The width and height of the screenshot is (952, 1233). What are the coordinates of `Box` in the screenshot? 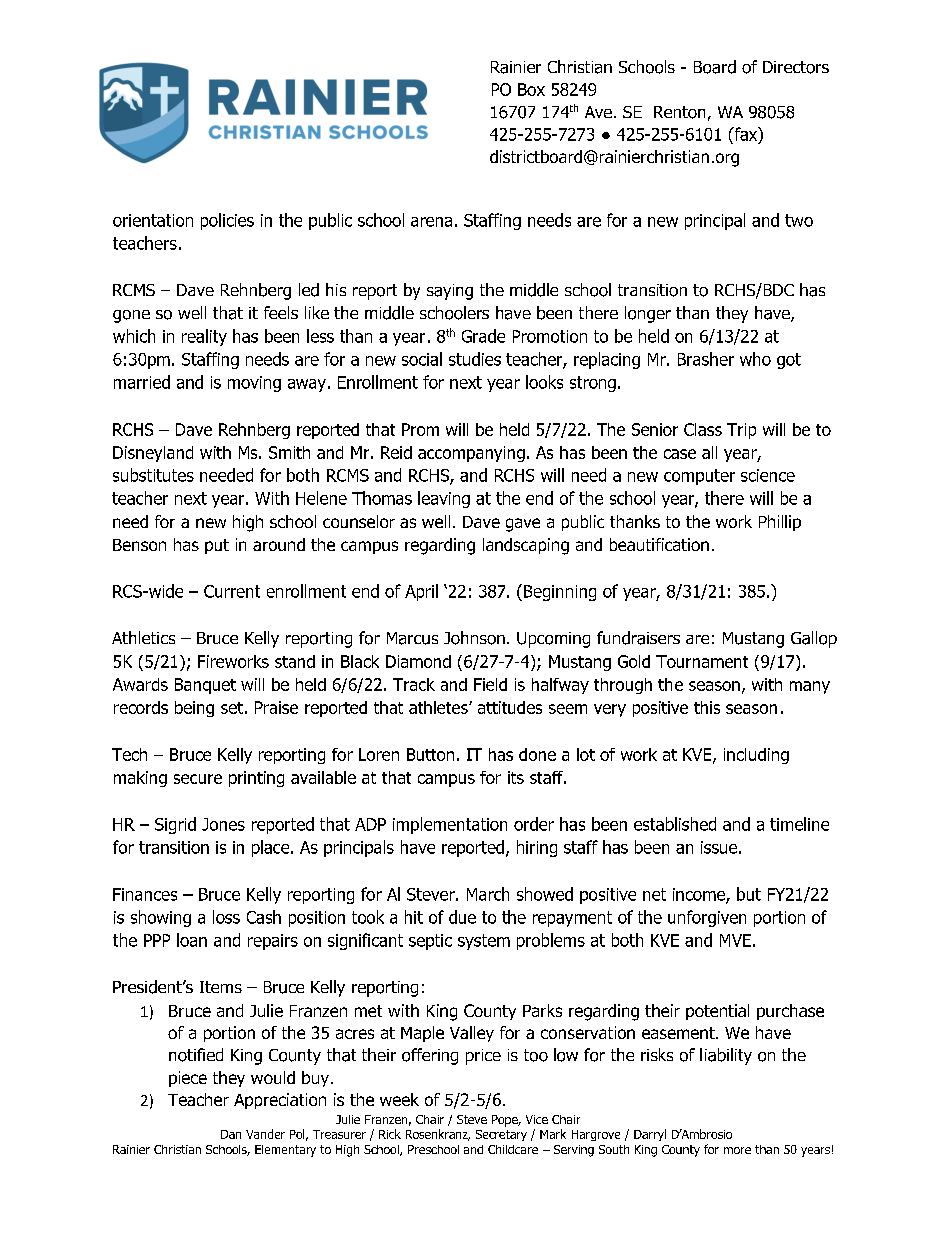 It's located at (531, 89).
